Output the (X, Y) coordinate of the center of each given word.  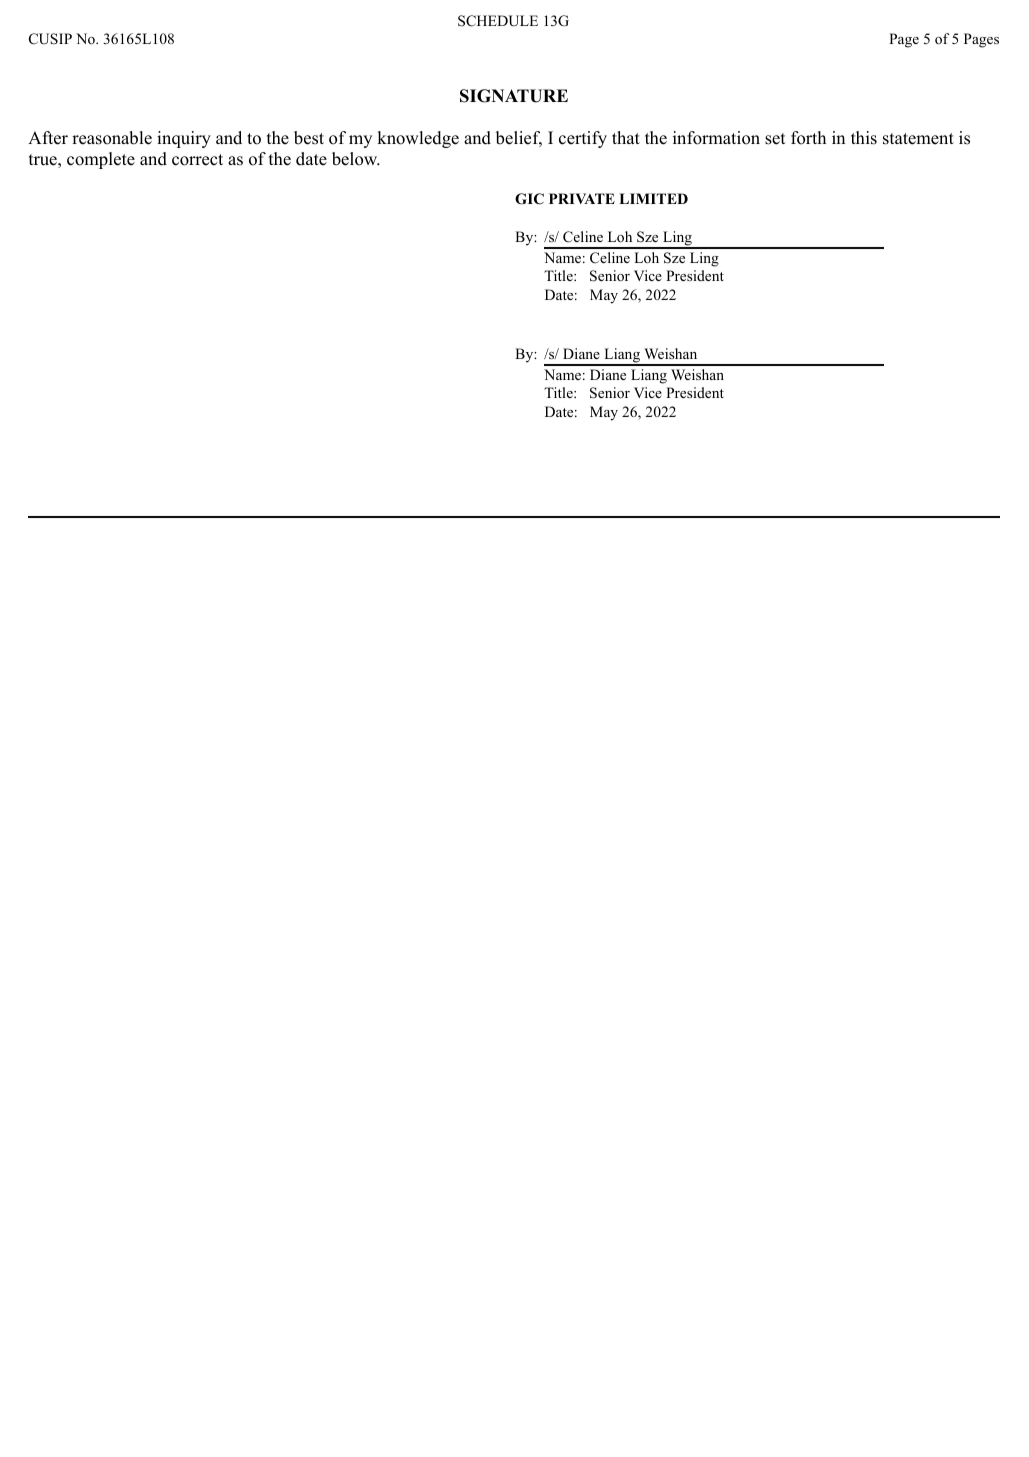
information (716, 138)
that (626, 137)
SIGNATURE (514, 96)
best (309, 138)
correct (197, 160)
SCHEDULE (498, 21)
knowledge (418, 139)
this (864, 138)
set (775, 139)
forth (808, 138)
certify (583, 139)
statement (918, 139)
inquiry (184, 139)
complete (101, 160)
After (48, 138)
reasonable (112, 138)
